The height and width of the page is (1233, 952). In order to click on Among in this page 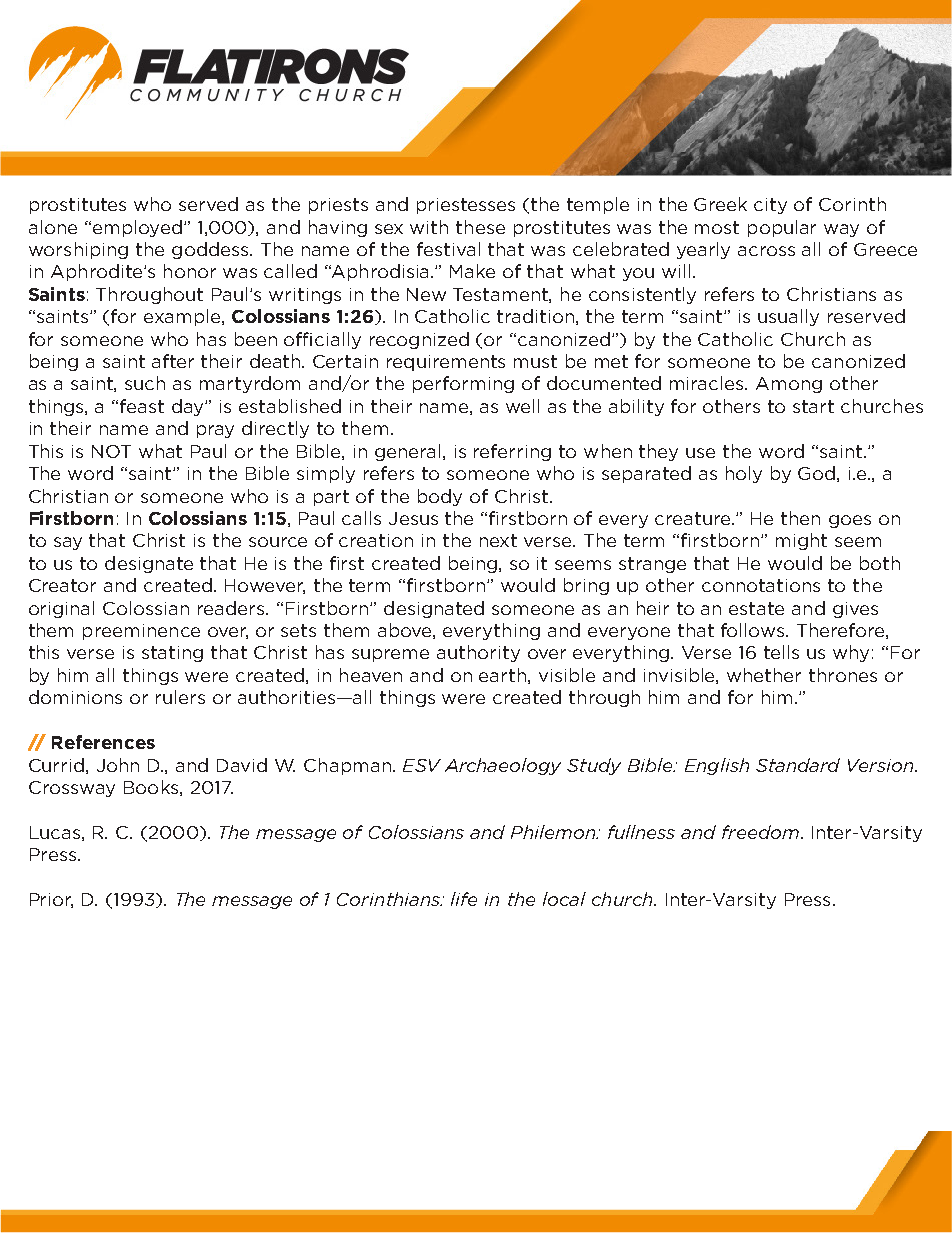, I will do `click(789, 385)`.
